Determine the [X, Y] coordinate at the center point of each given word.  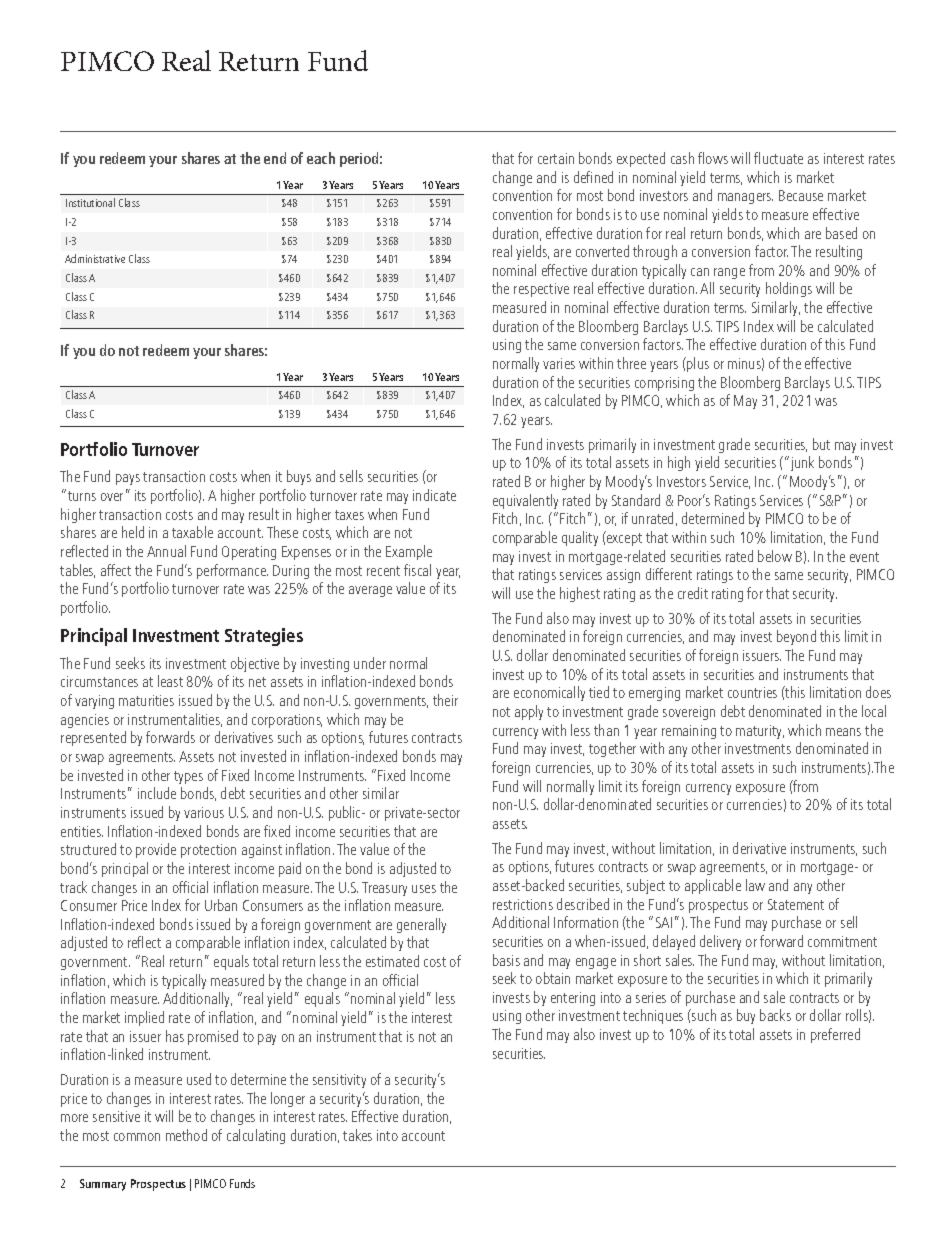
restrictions [523, 904]
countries [752, 692]
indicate [434, 495]
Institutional [90, 202]
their [445, 700]
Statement [796, 904]
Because [801, 195]
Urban [221, 905]
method [186, 1135]
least [170, 681]
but [821, 444]
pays [128, 479]
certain [556, 158]
